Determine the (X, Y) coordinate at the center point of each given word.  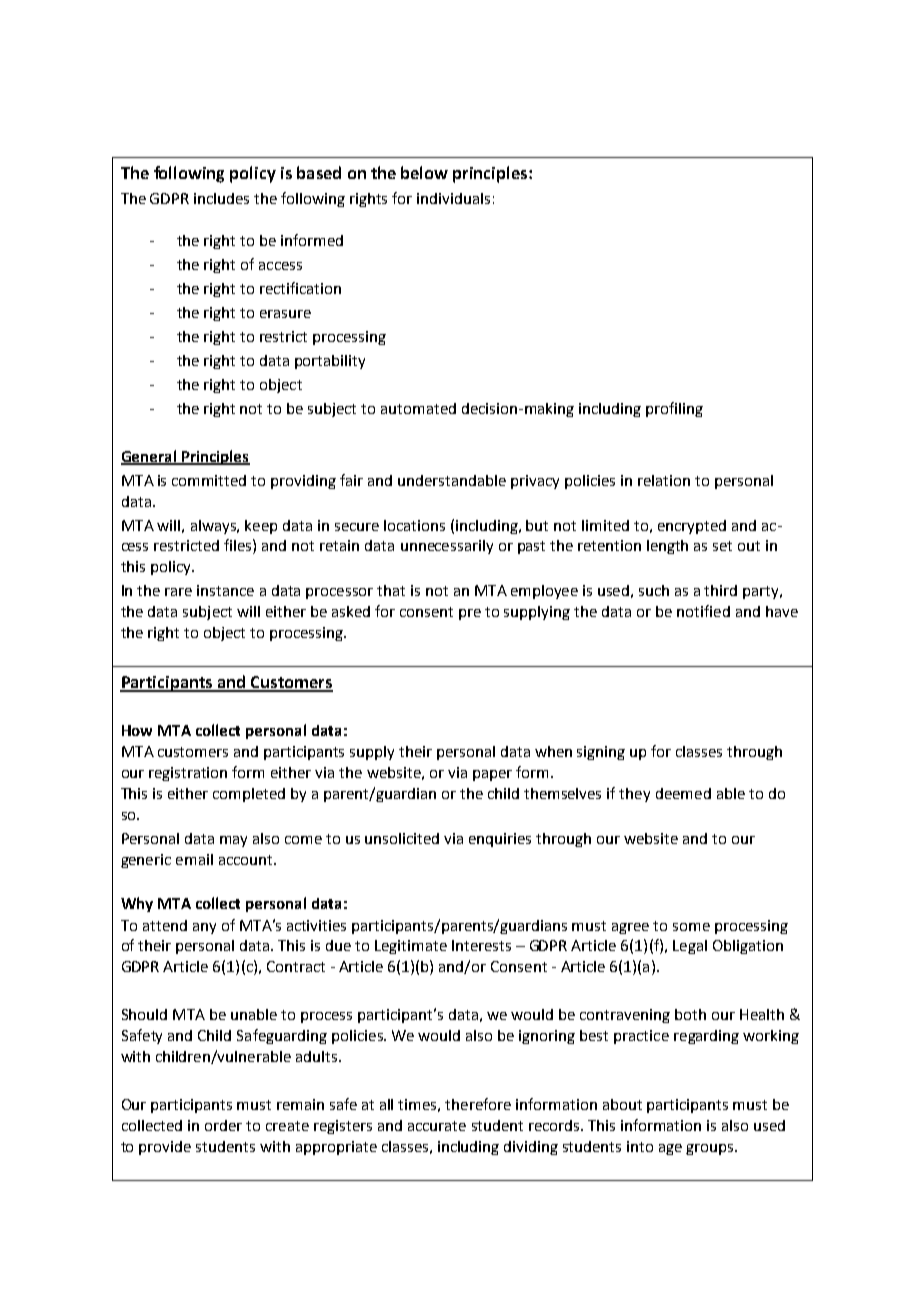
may (233, 841)
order (223, 1125)
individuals (453, 198)
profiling (674, 409)
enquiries (500, 840)
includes (221, 198)
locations (414, 525)
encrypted (692, 527)
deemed (683, 793)
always (214, 527)
